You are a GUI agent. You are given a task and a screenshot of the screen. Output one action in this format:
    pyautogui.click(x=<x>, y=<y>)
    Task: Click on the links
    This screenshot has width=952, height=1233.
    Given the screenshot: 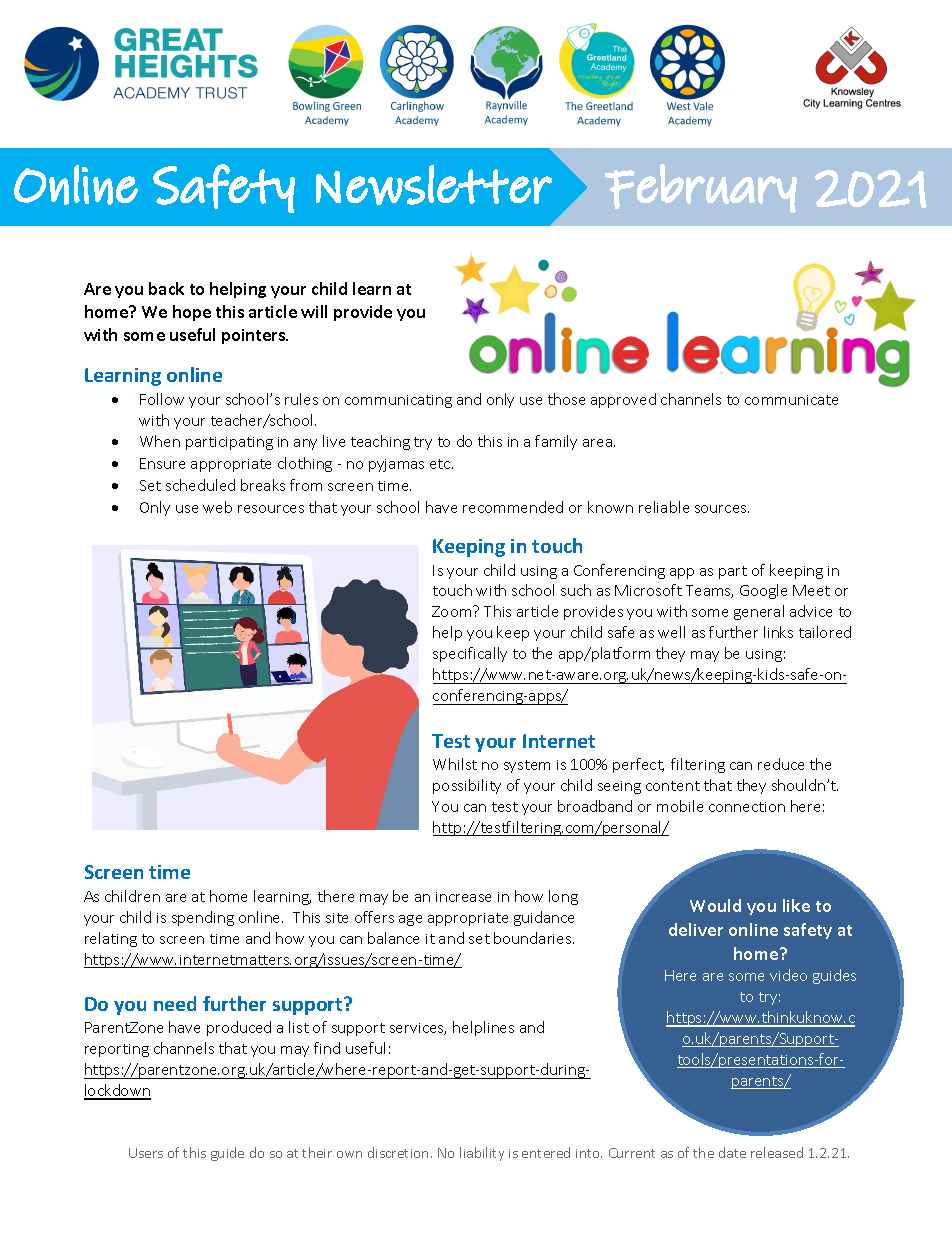 What is the action you would take?
    pyautogui.click(x=778, y=632)
